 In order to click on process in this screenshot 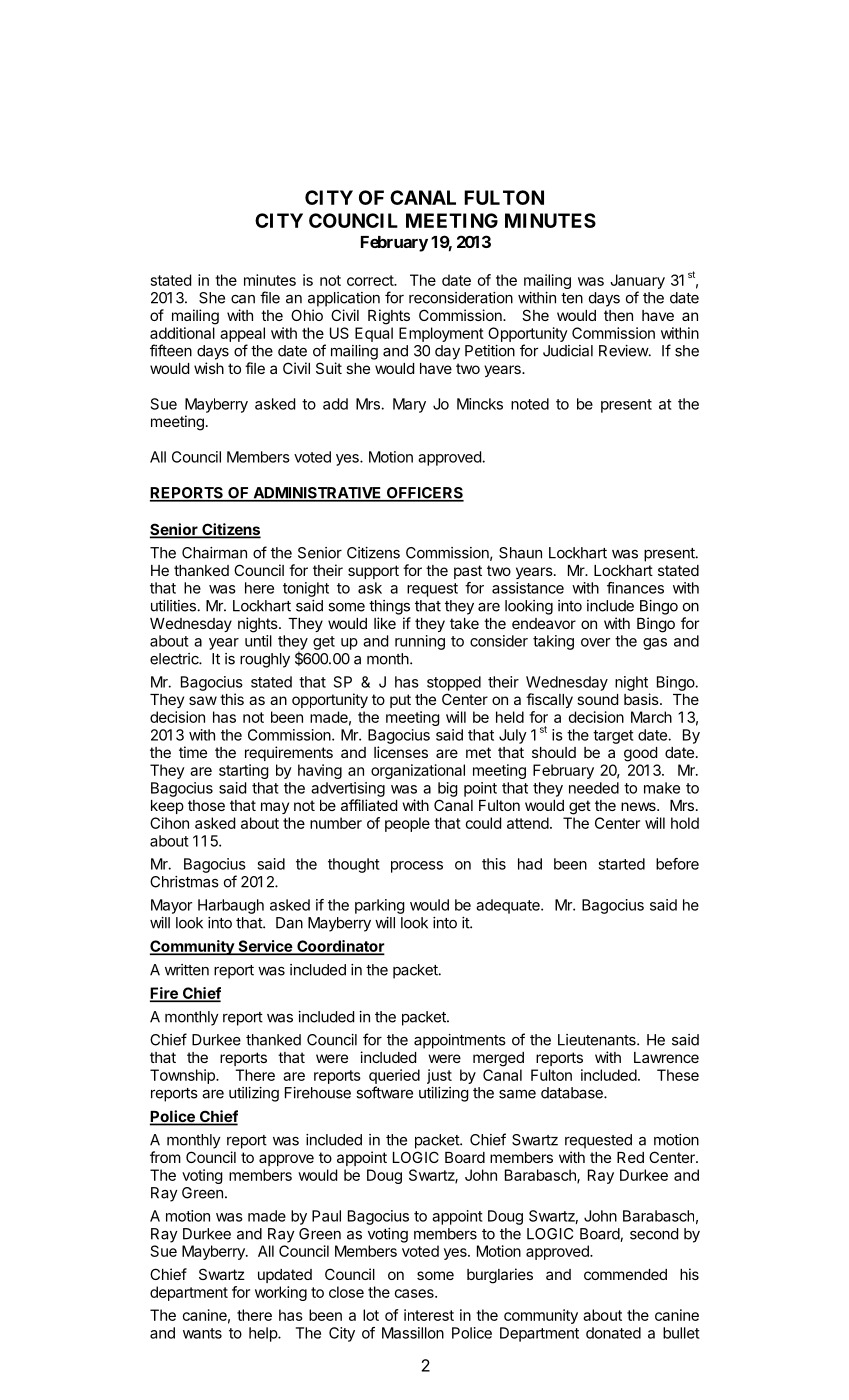, I will do `click(417, 867)`.
